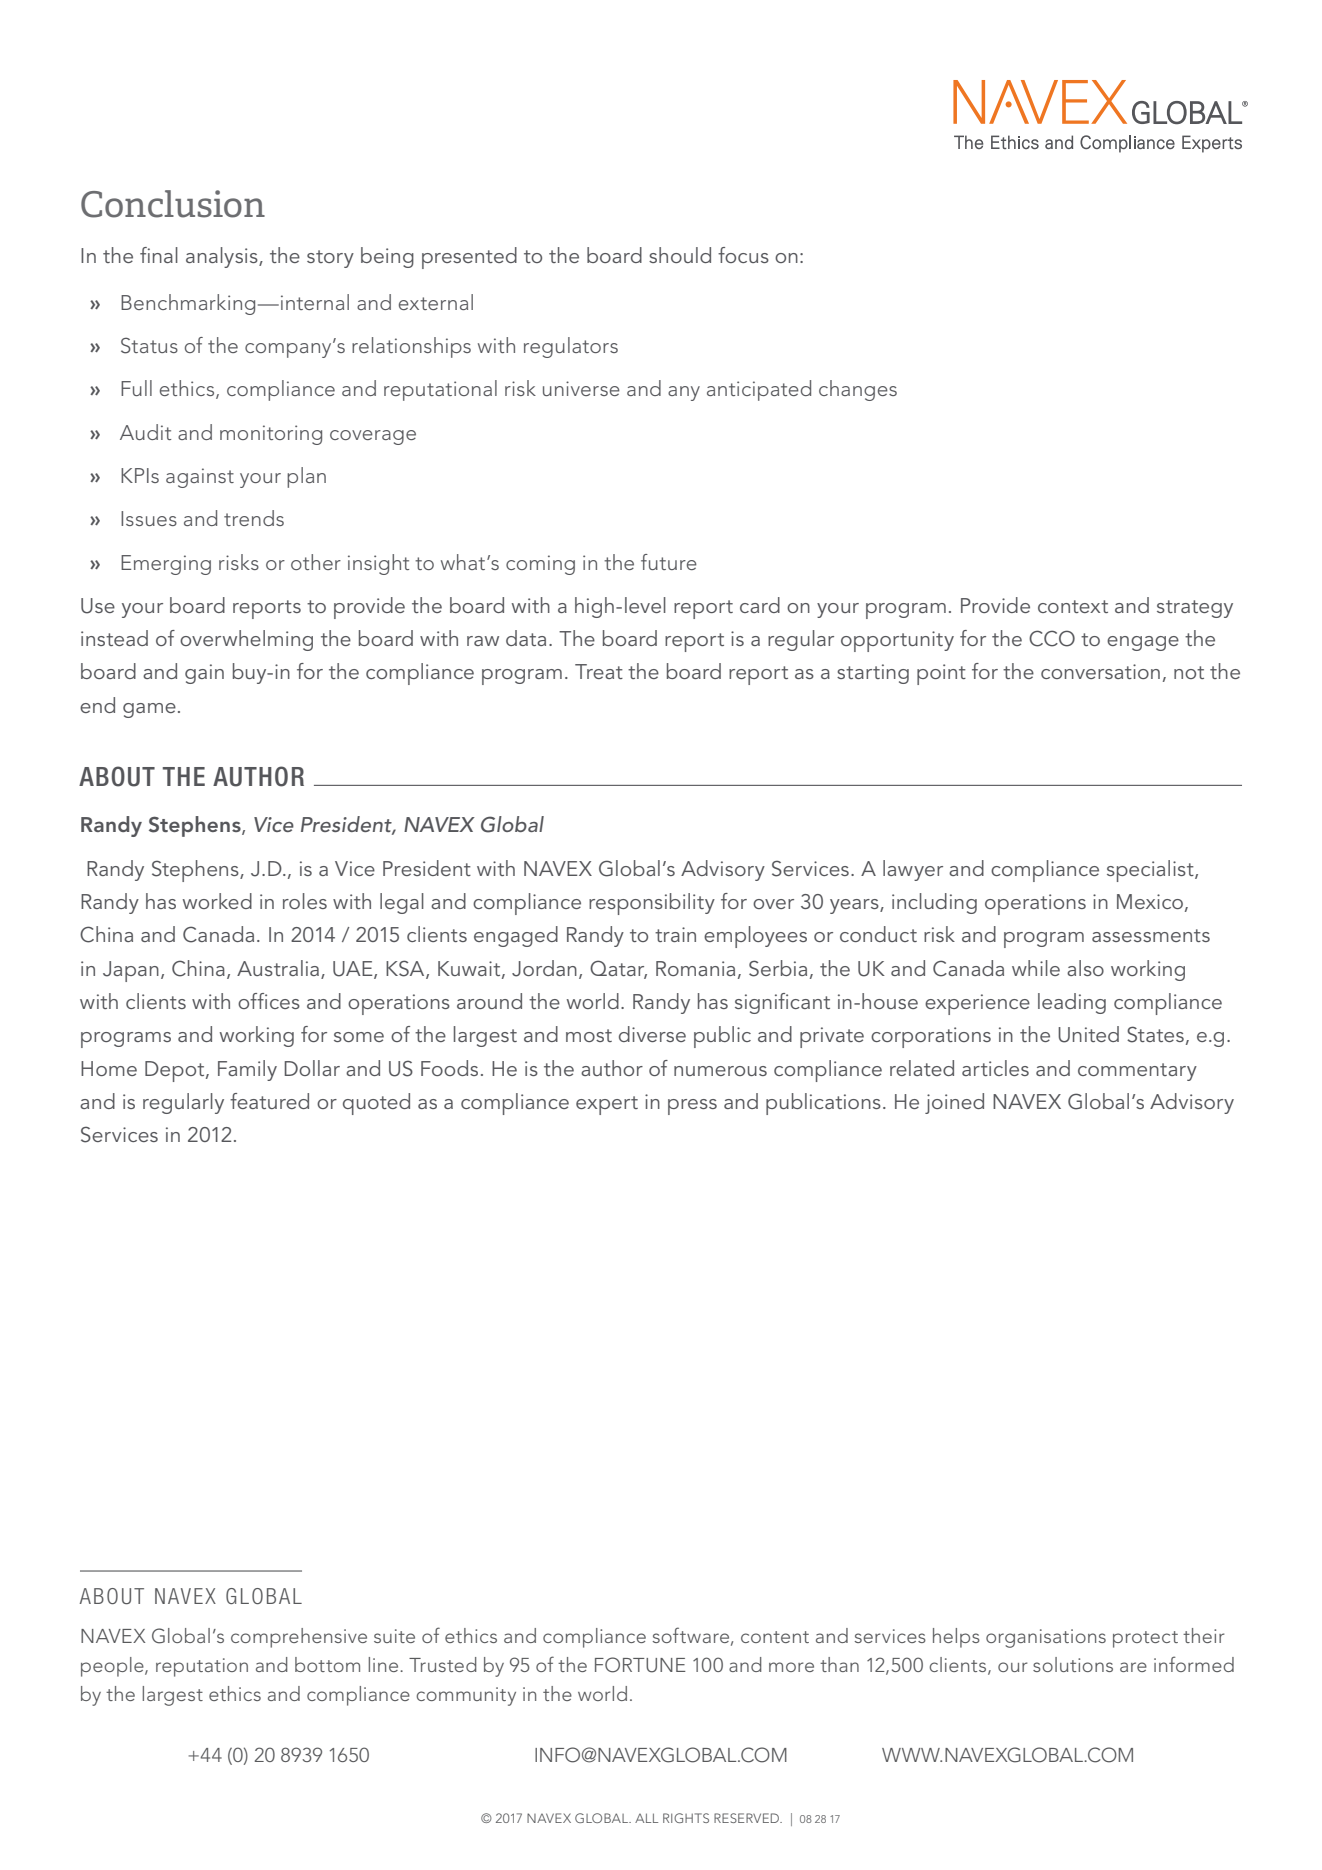 The image size is (1322, 1870). I want to click on should, so click(680, 255).
